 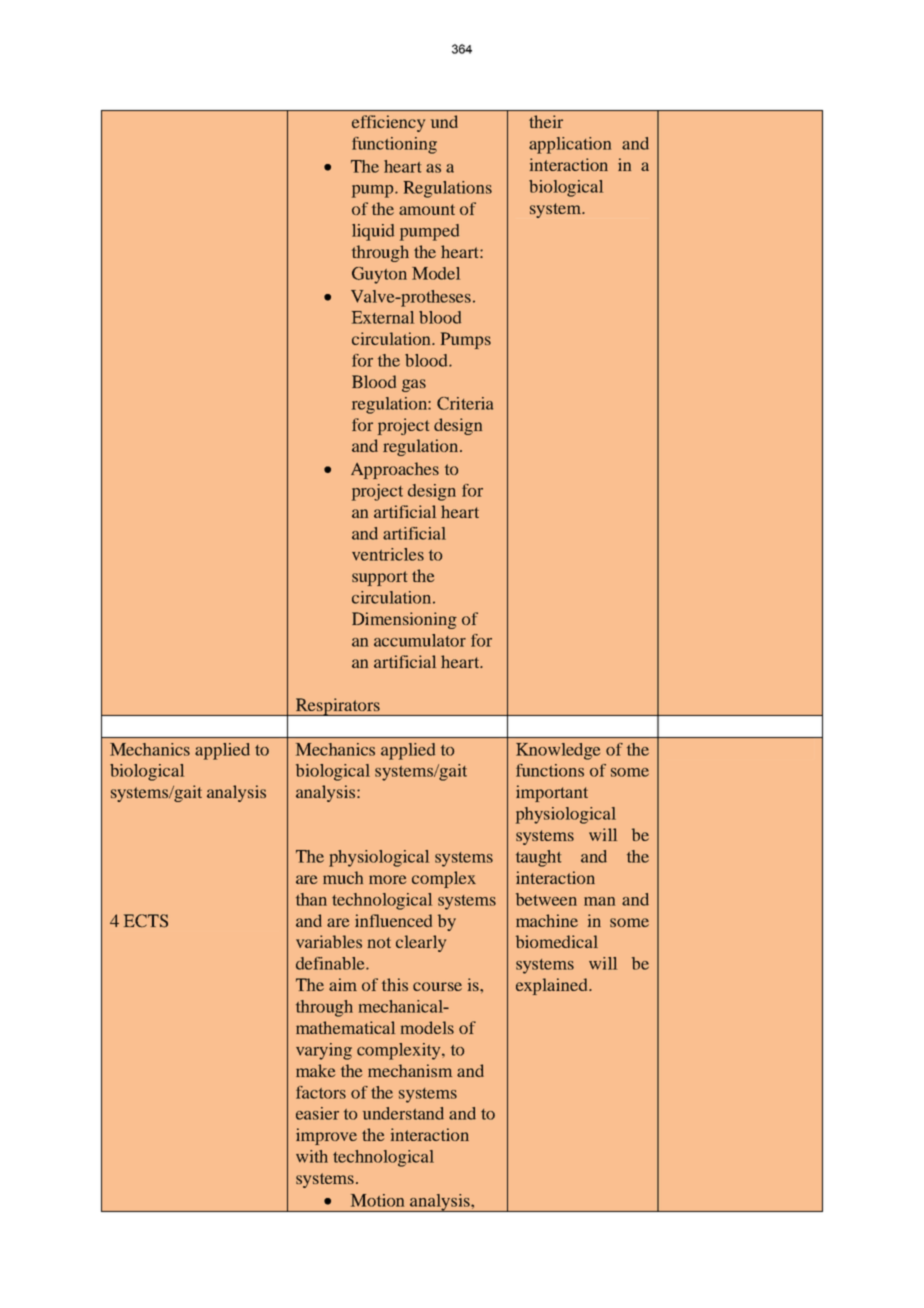 What do you see at coordinates (312, 1156) in the page?
I see `with` at bounding box center [312, 1156].
